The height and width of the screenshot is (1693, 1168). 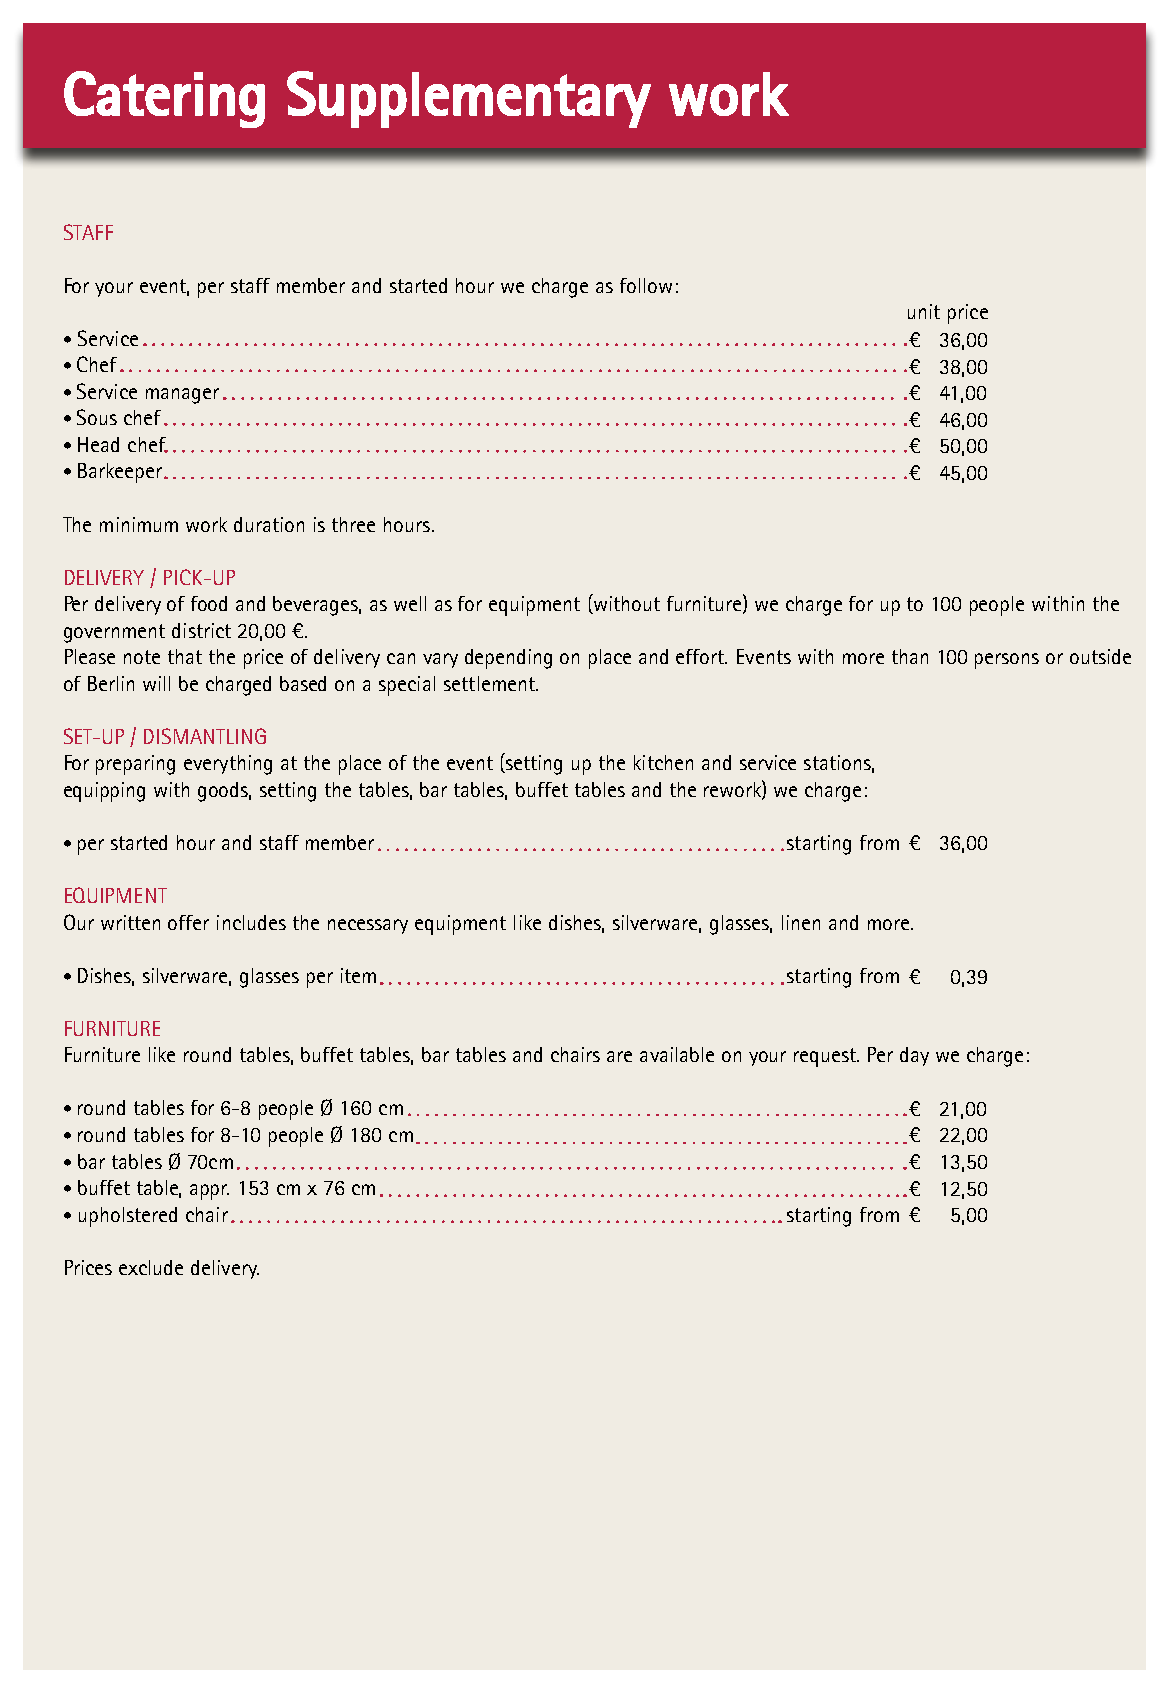 I want to click on that, so click(x=185, y=656).
